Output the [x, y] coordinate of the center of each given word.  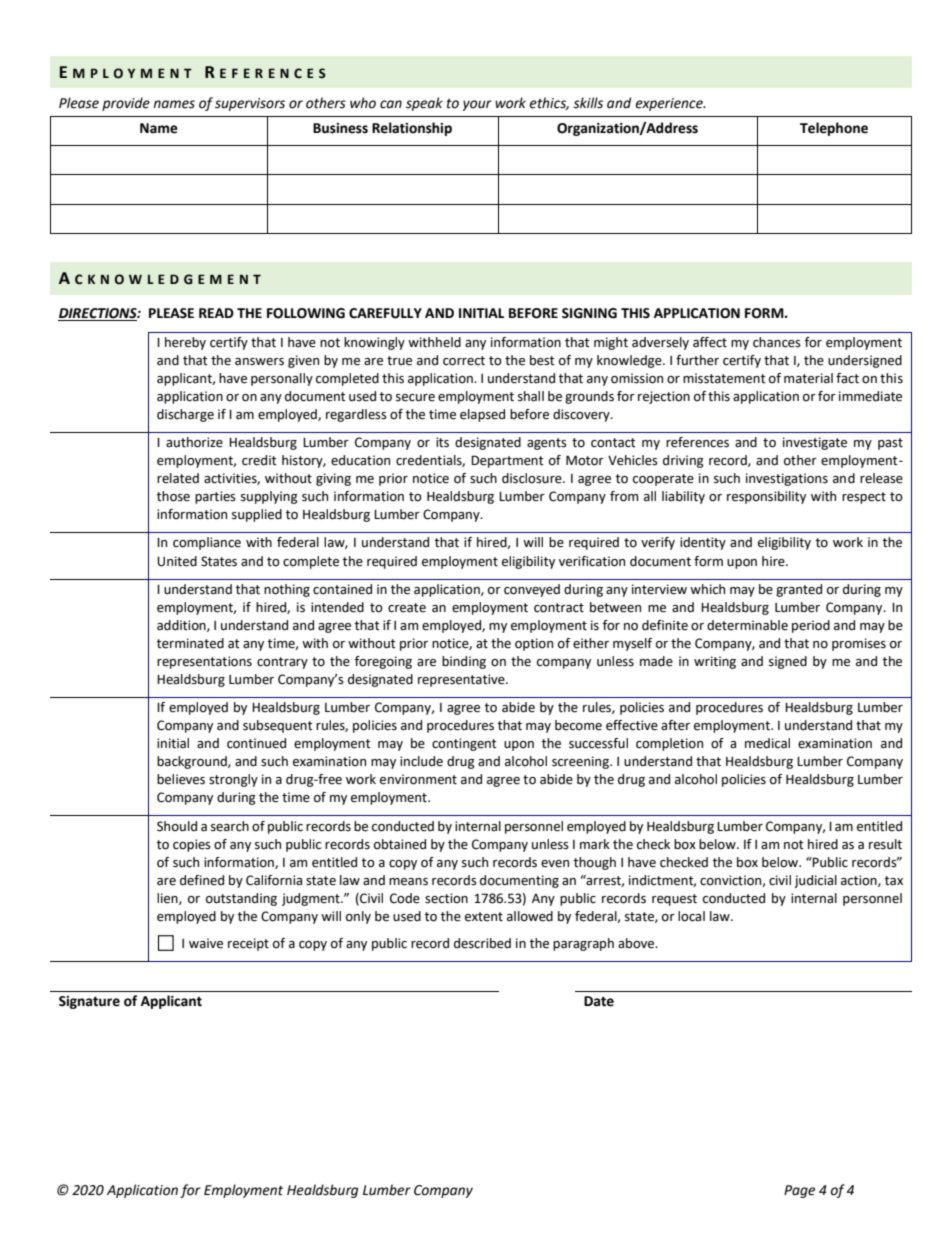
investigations [787, 479]
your [477, 105]
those [173, 496]
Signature [89, 1002]
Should [177, 826]
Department [507, 461]
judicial [815, 881]
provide [126, 104]
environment [418, 779]
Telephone [834, 129]
